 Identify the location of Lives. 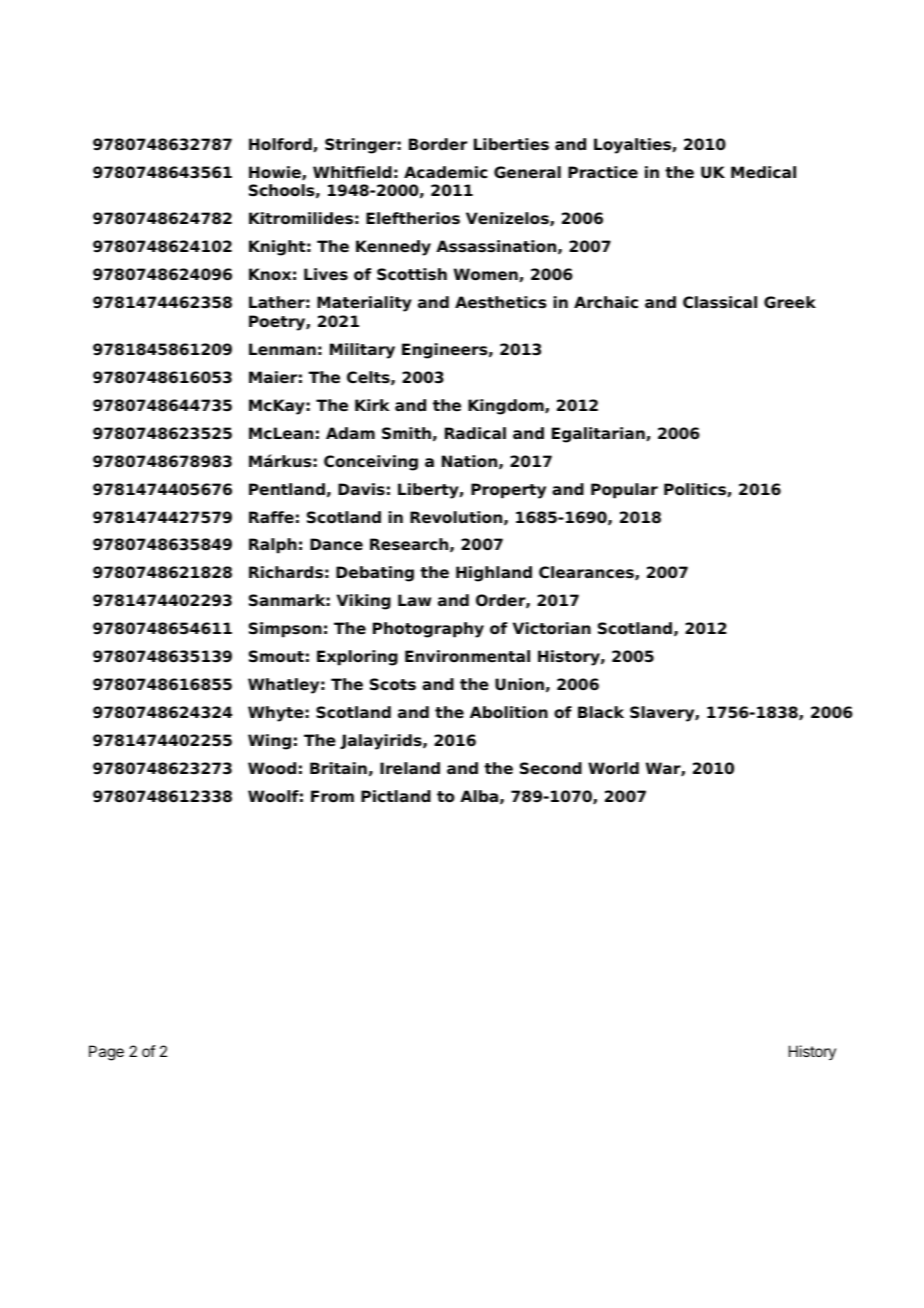
(326, 274).
